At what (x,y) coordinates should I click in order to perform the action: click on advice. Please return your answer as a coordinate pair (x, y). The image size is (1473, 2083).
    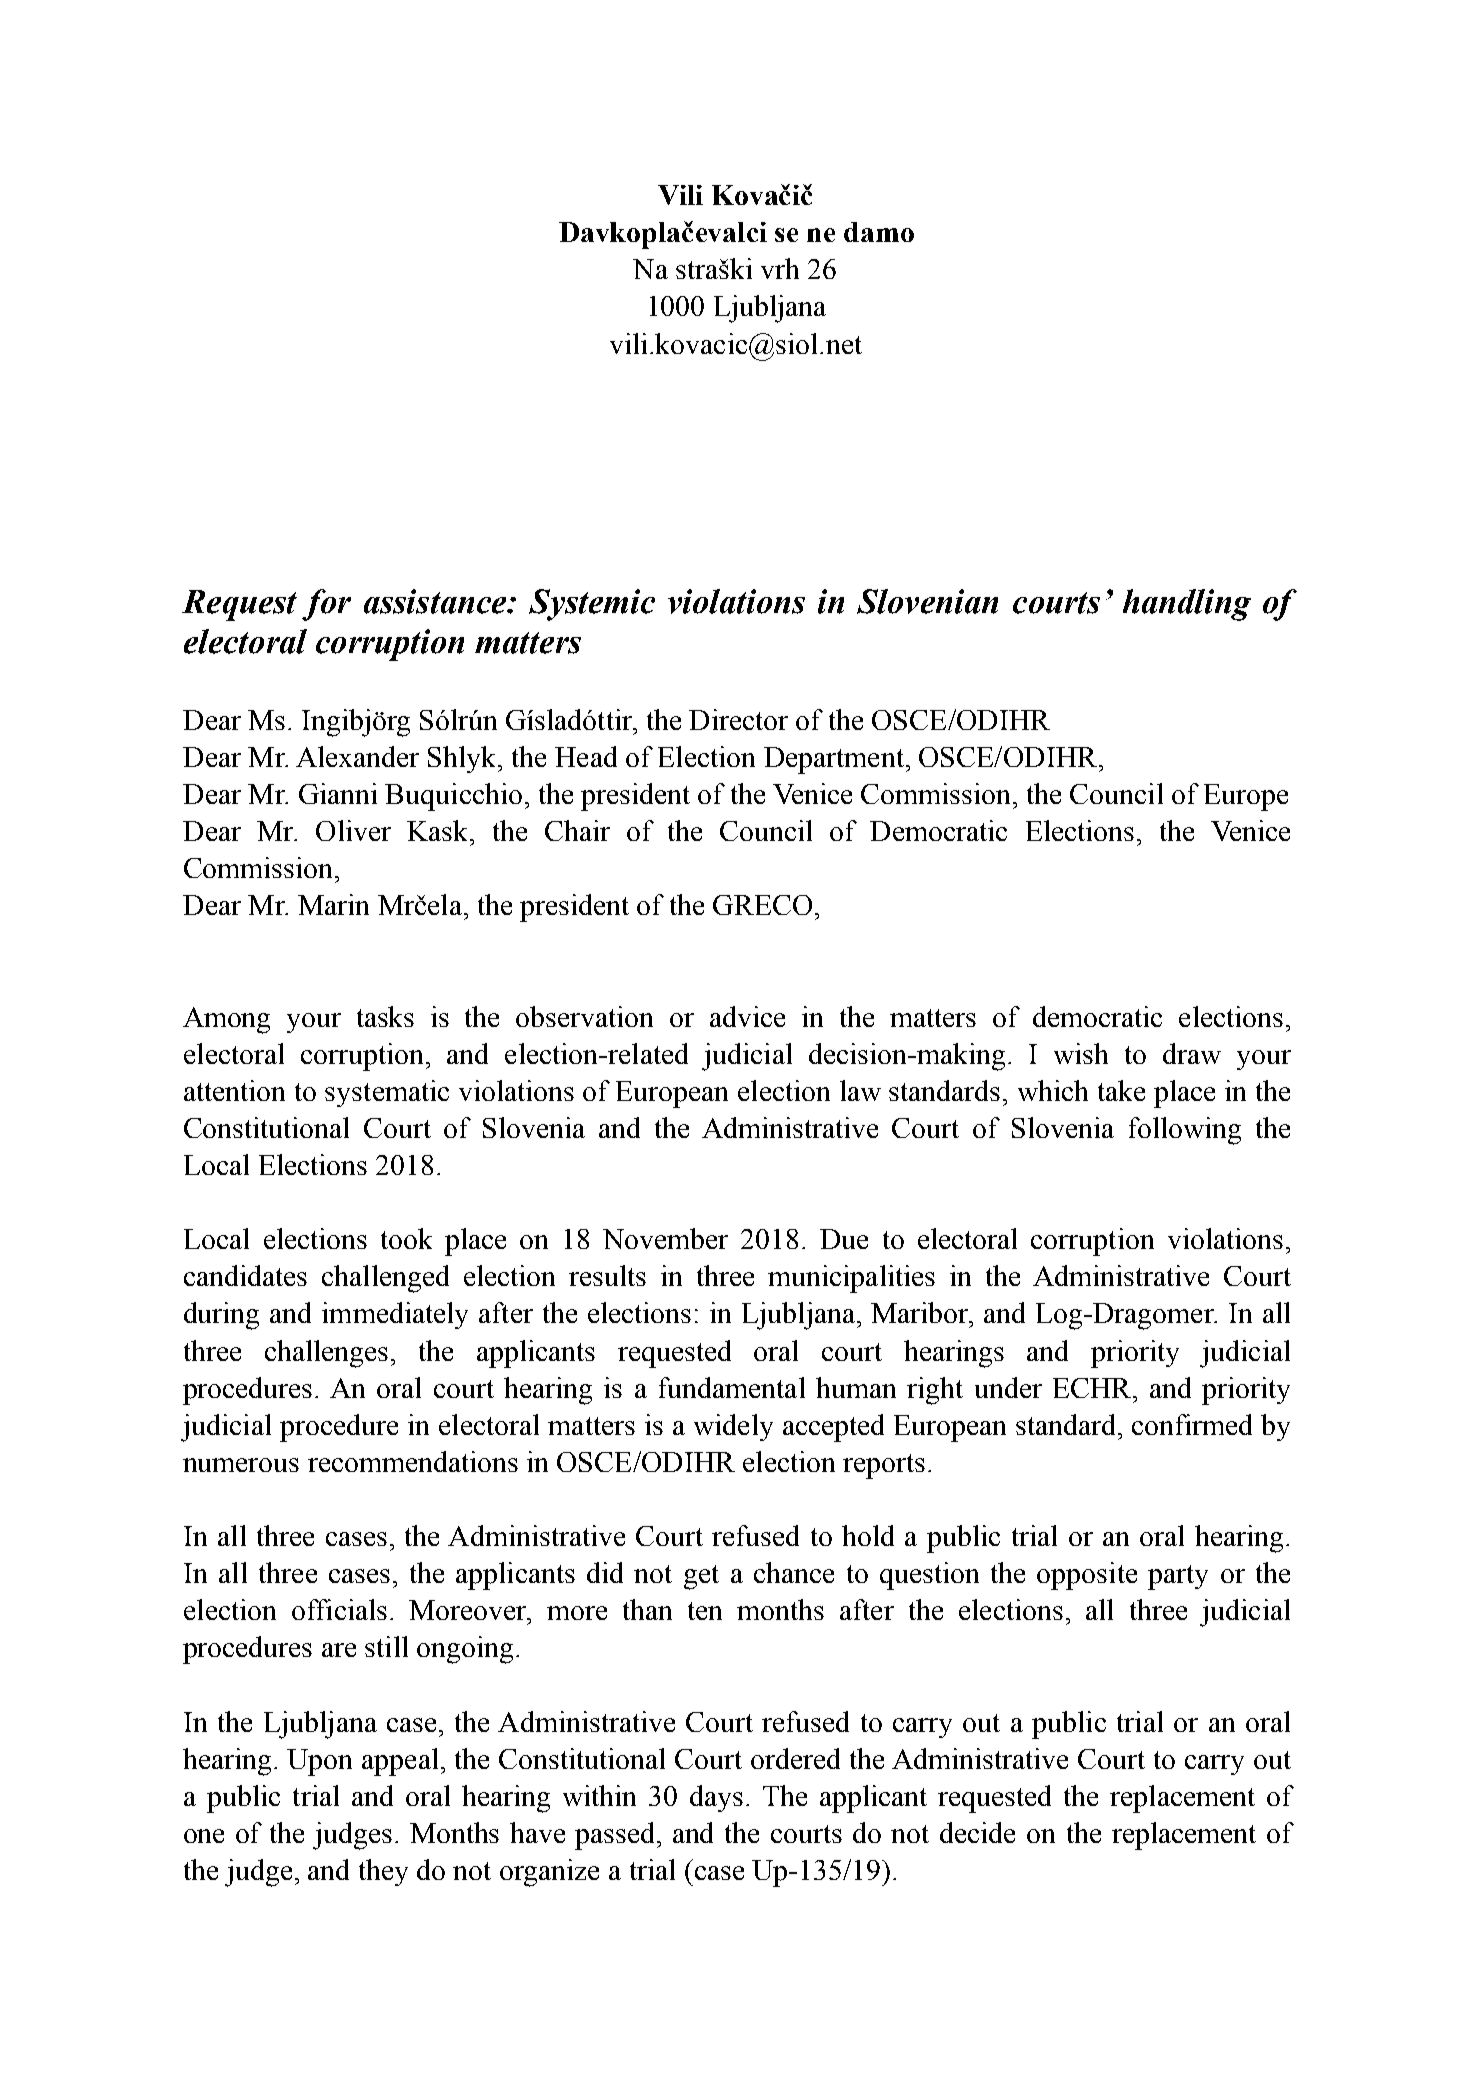
    Looking at the image, I should click on (747, 1016).
